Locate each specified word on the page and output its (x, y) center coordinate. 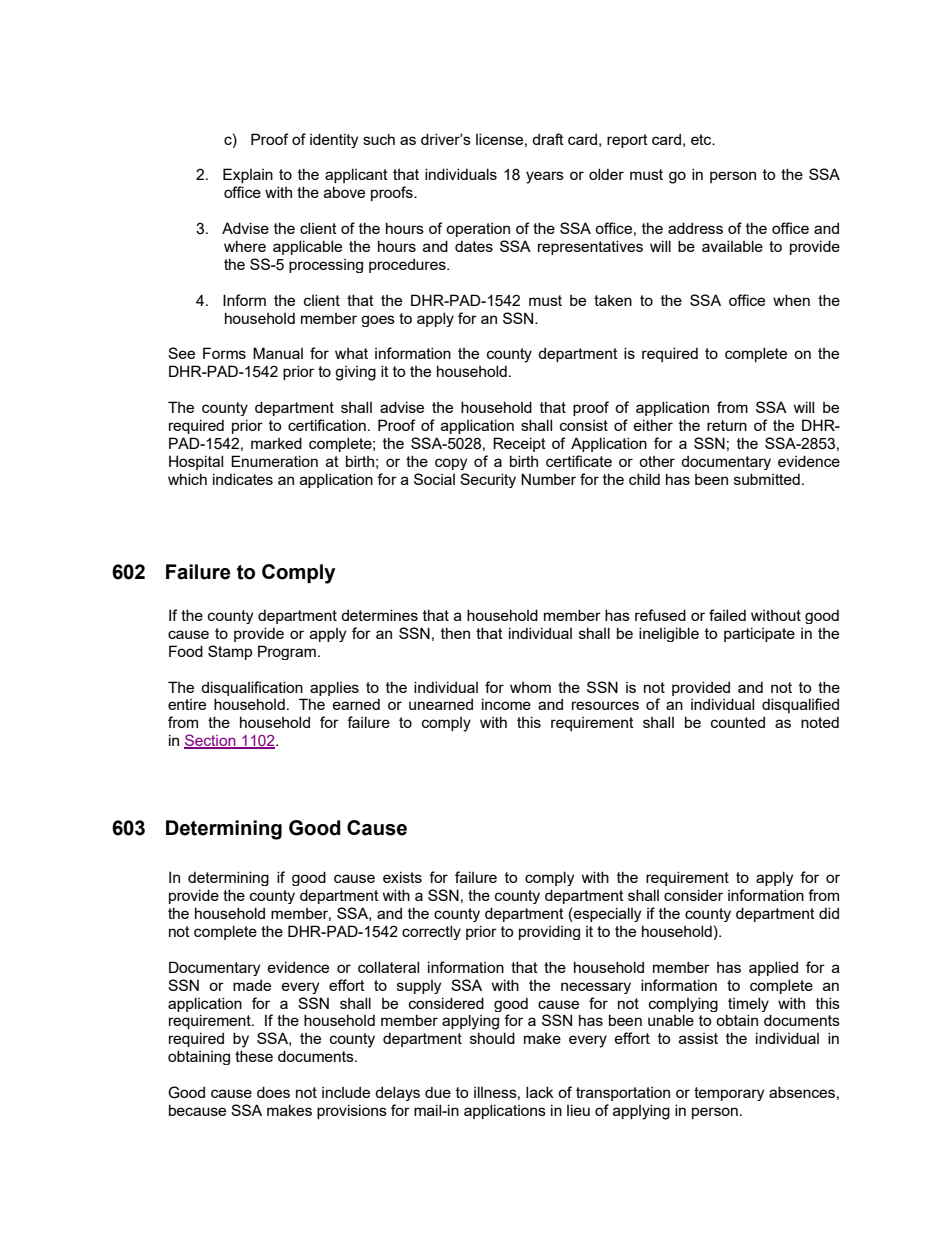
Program (287, 652)
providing (549, 932)
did (829, 913)
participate (759, 634)
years (545, 177)
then (455, 633)
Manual (278, 353)
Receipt (519, 444)
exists (402, 877)
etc (702, 139)
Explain (248, 175)
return (727, 425)
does (273, 1092)
